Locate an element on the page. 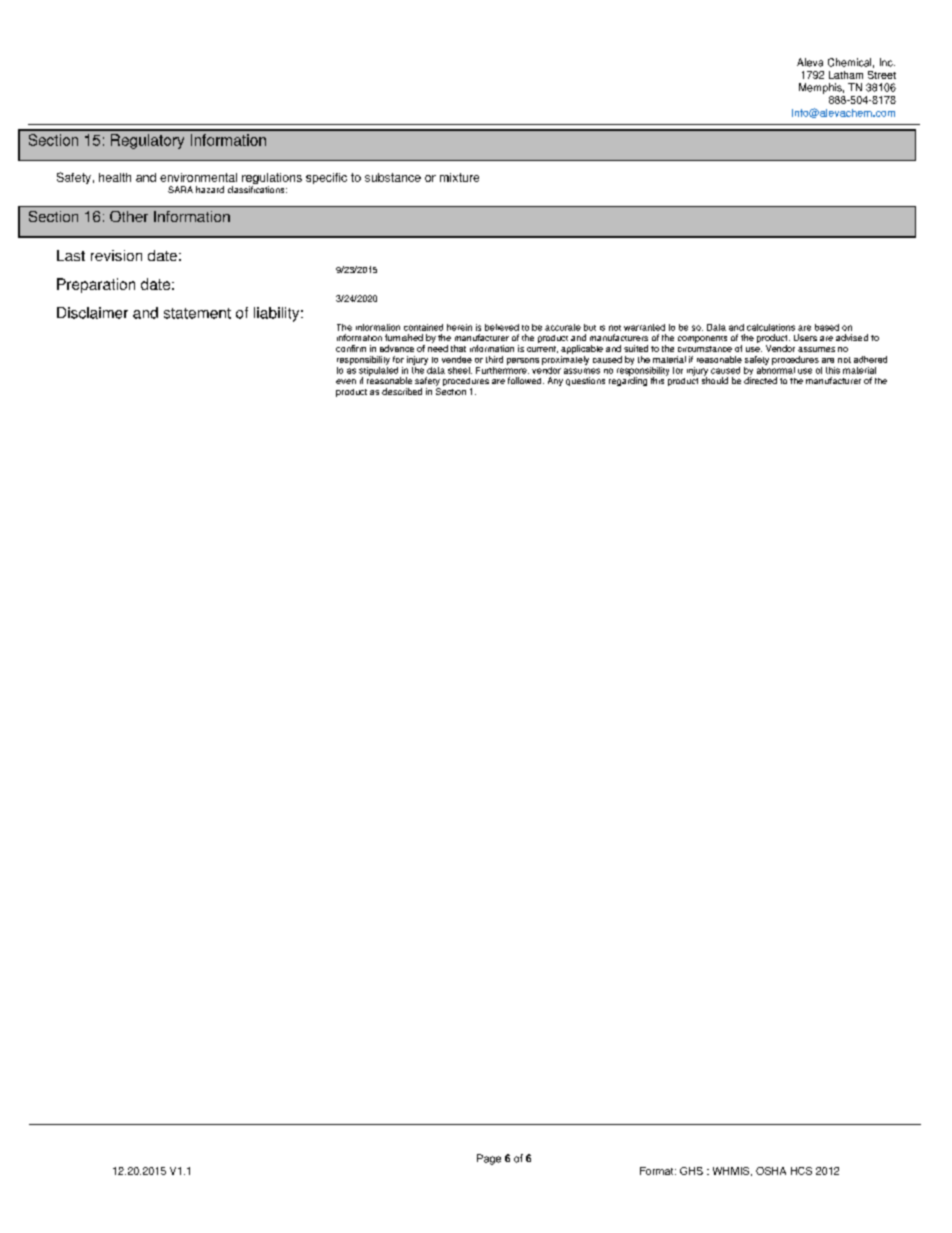 Image resolution: width=952 pixels, height=1233 pixels. directed is located at coordinates (760, 380).
